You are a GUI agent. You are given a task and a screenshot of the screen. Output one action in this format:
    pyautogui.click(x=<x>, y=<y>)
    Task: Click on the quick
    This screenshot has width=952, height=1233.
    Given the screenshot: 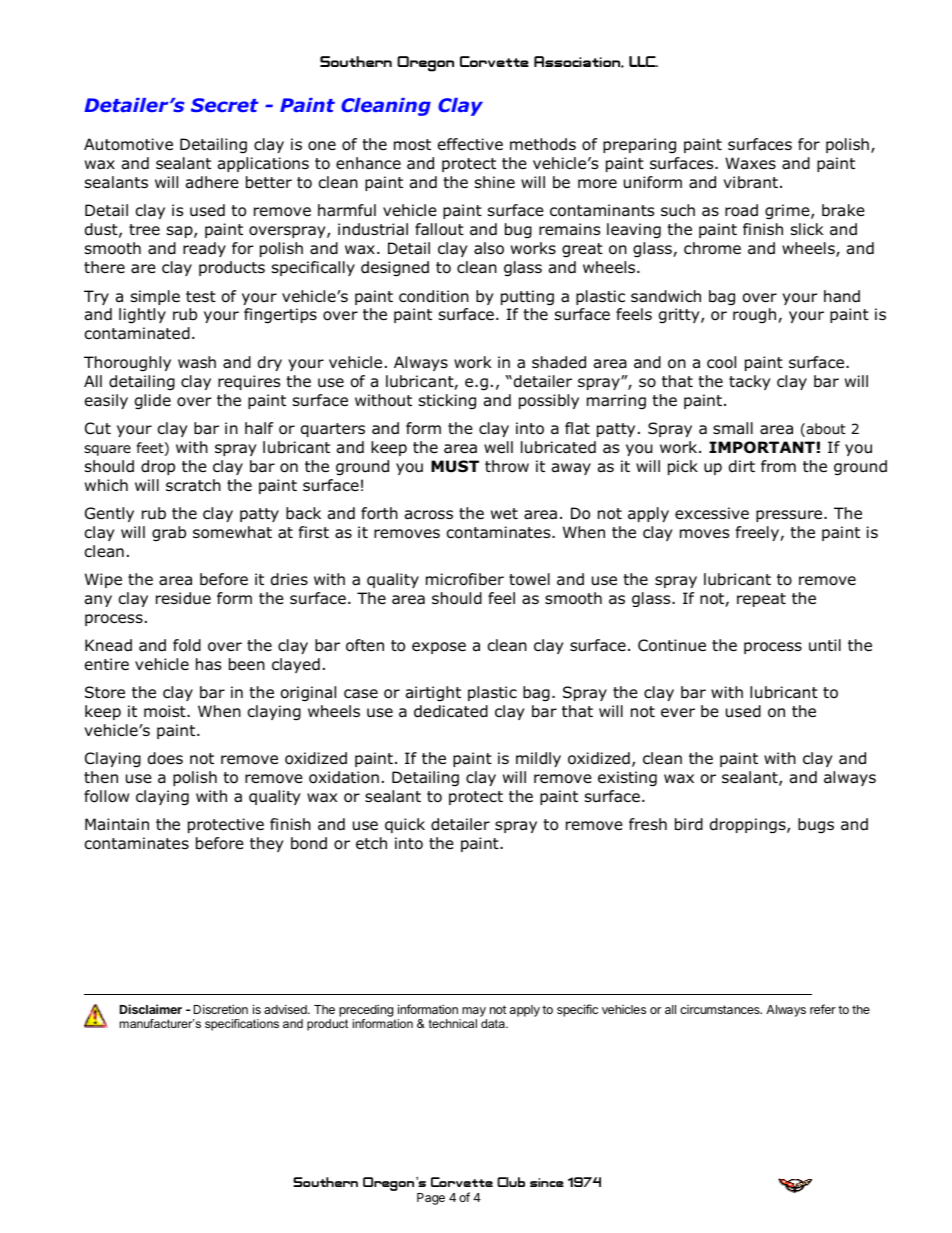 What is the action you would take?
    pyautogui.click(x=405, y=825)
